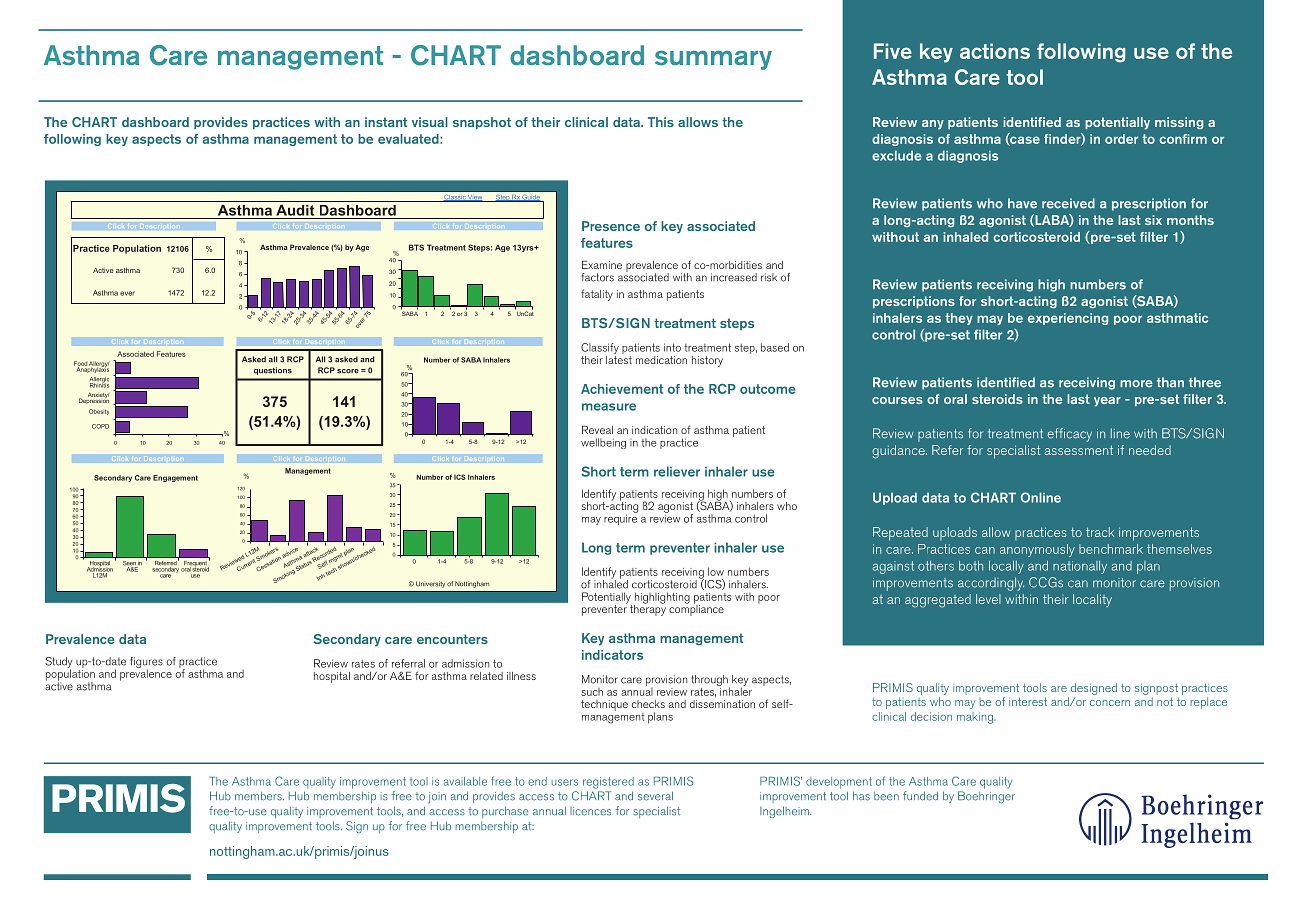 Image resolution: width=1308 pixels, height=924 pixels. What do you see at coordinates (619, 358) in the screenshot?
I see `latest` at bounding box center [619, 358].
